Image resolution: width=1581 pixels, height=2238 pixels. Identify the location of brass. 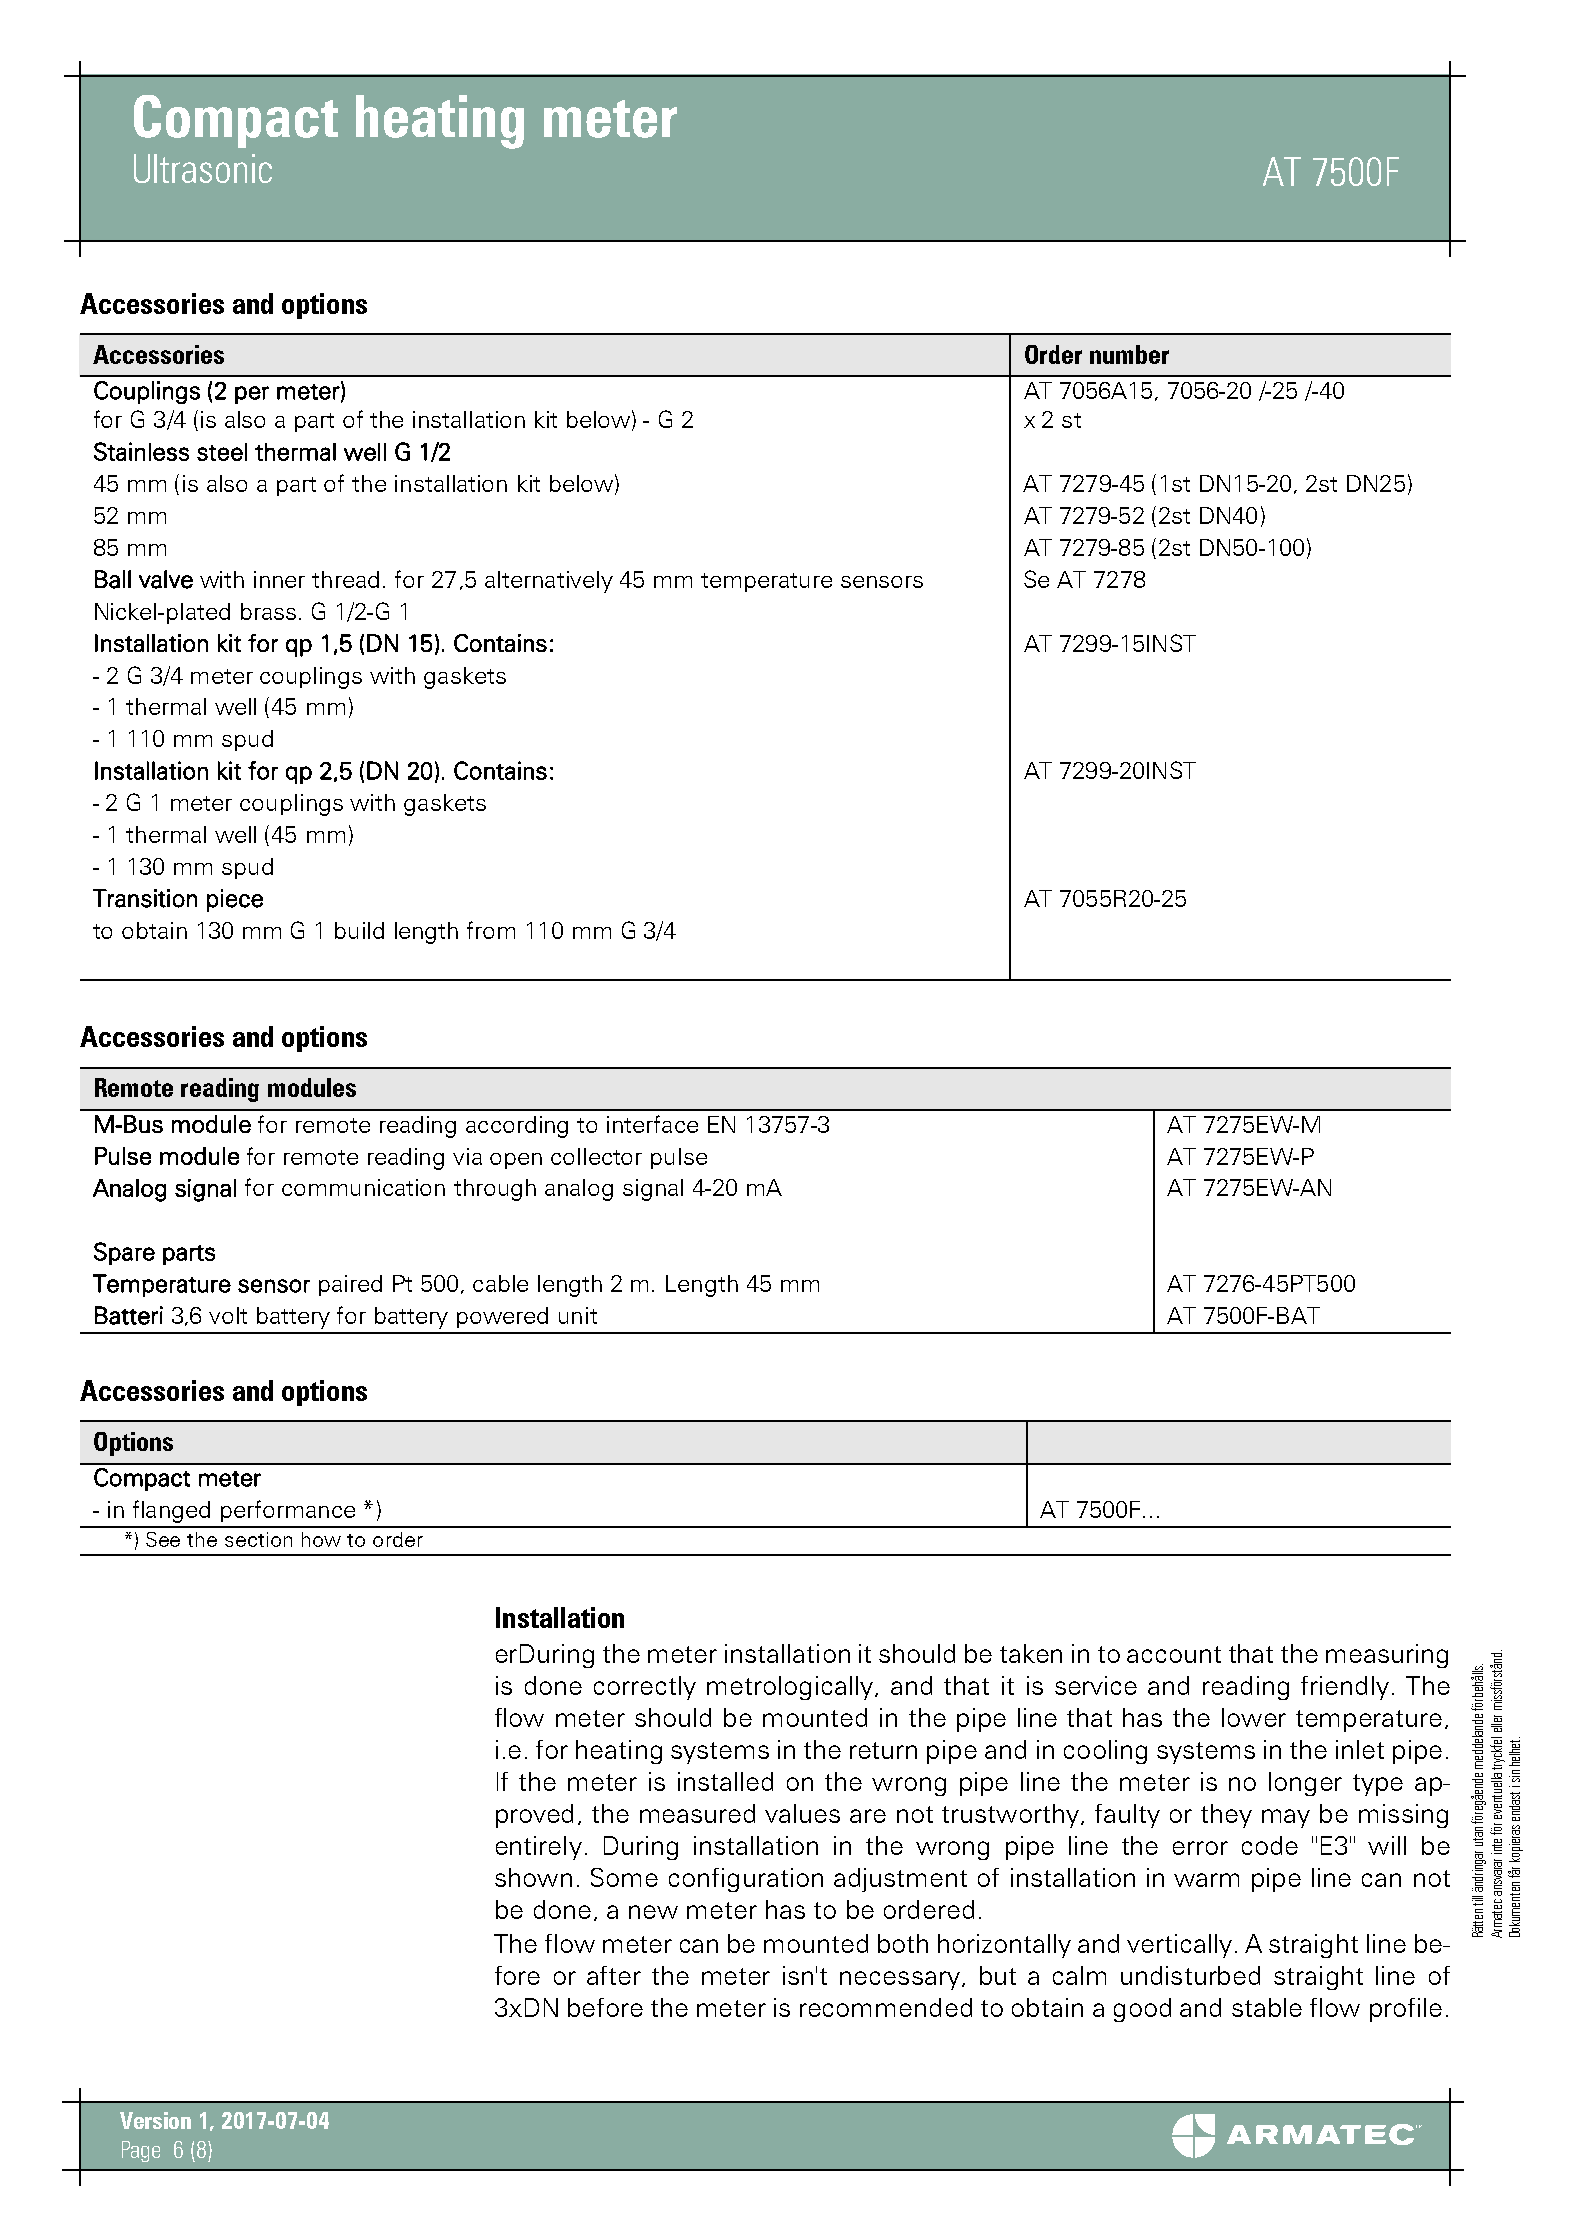
(268, 611).
